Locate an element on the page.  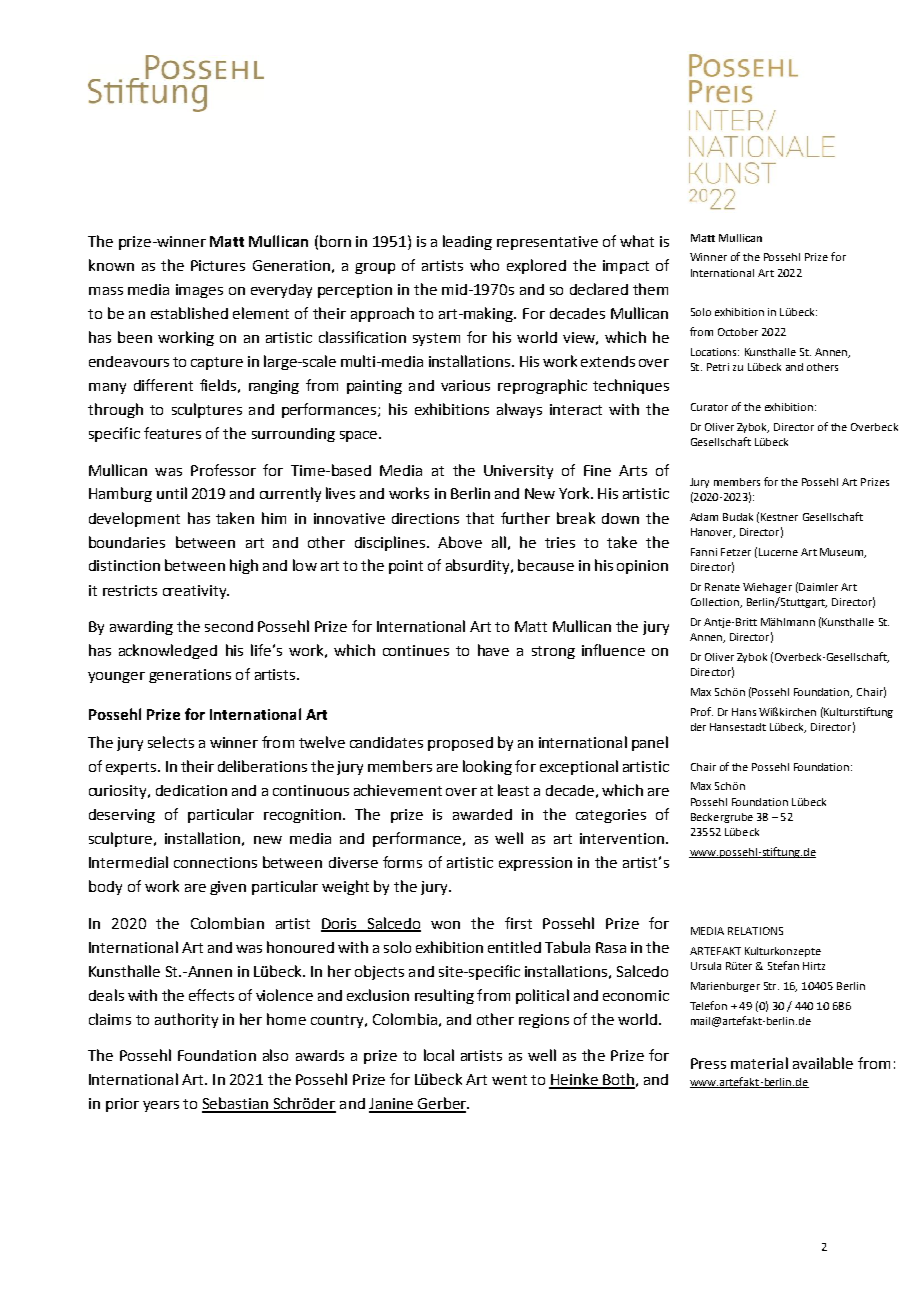
material is located at coordinates (759, 1063).
